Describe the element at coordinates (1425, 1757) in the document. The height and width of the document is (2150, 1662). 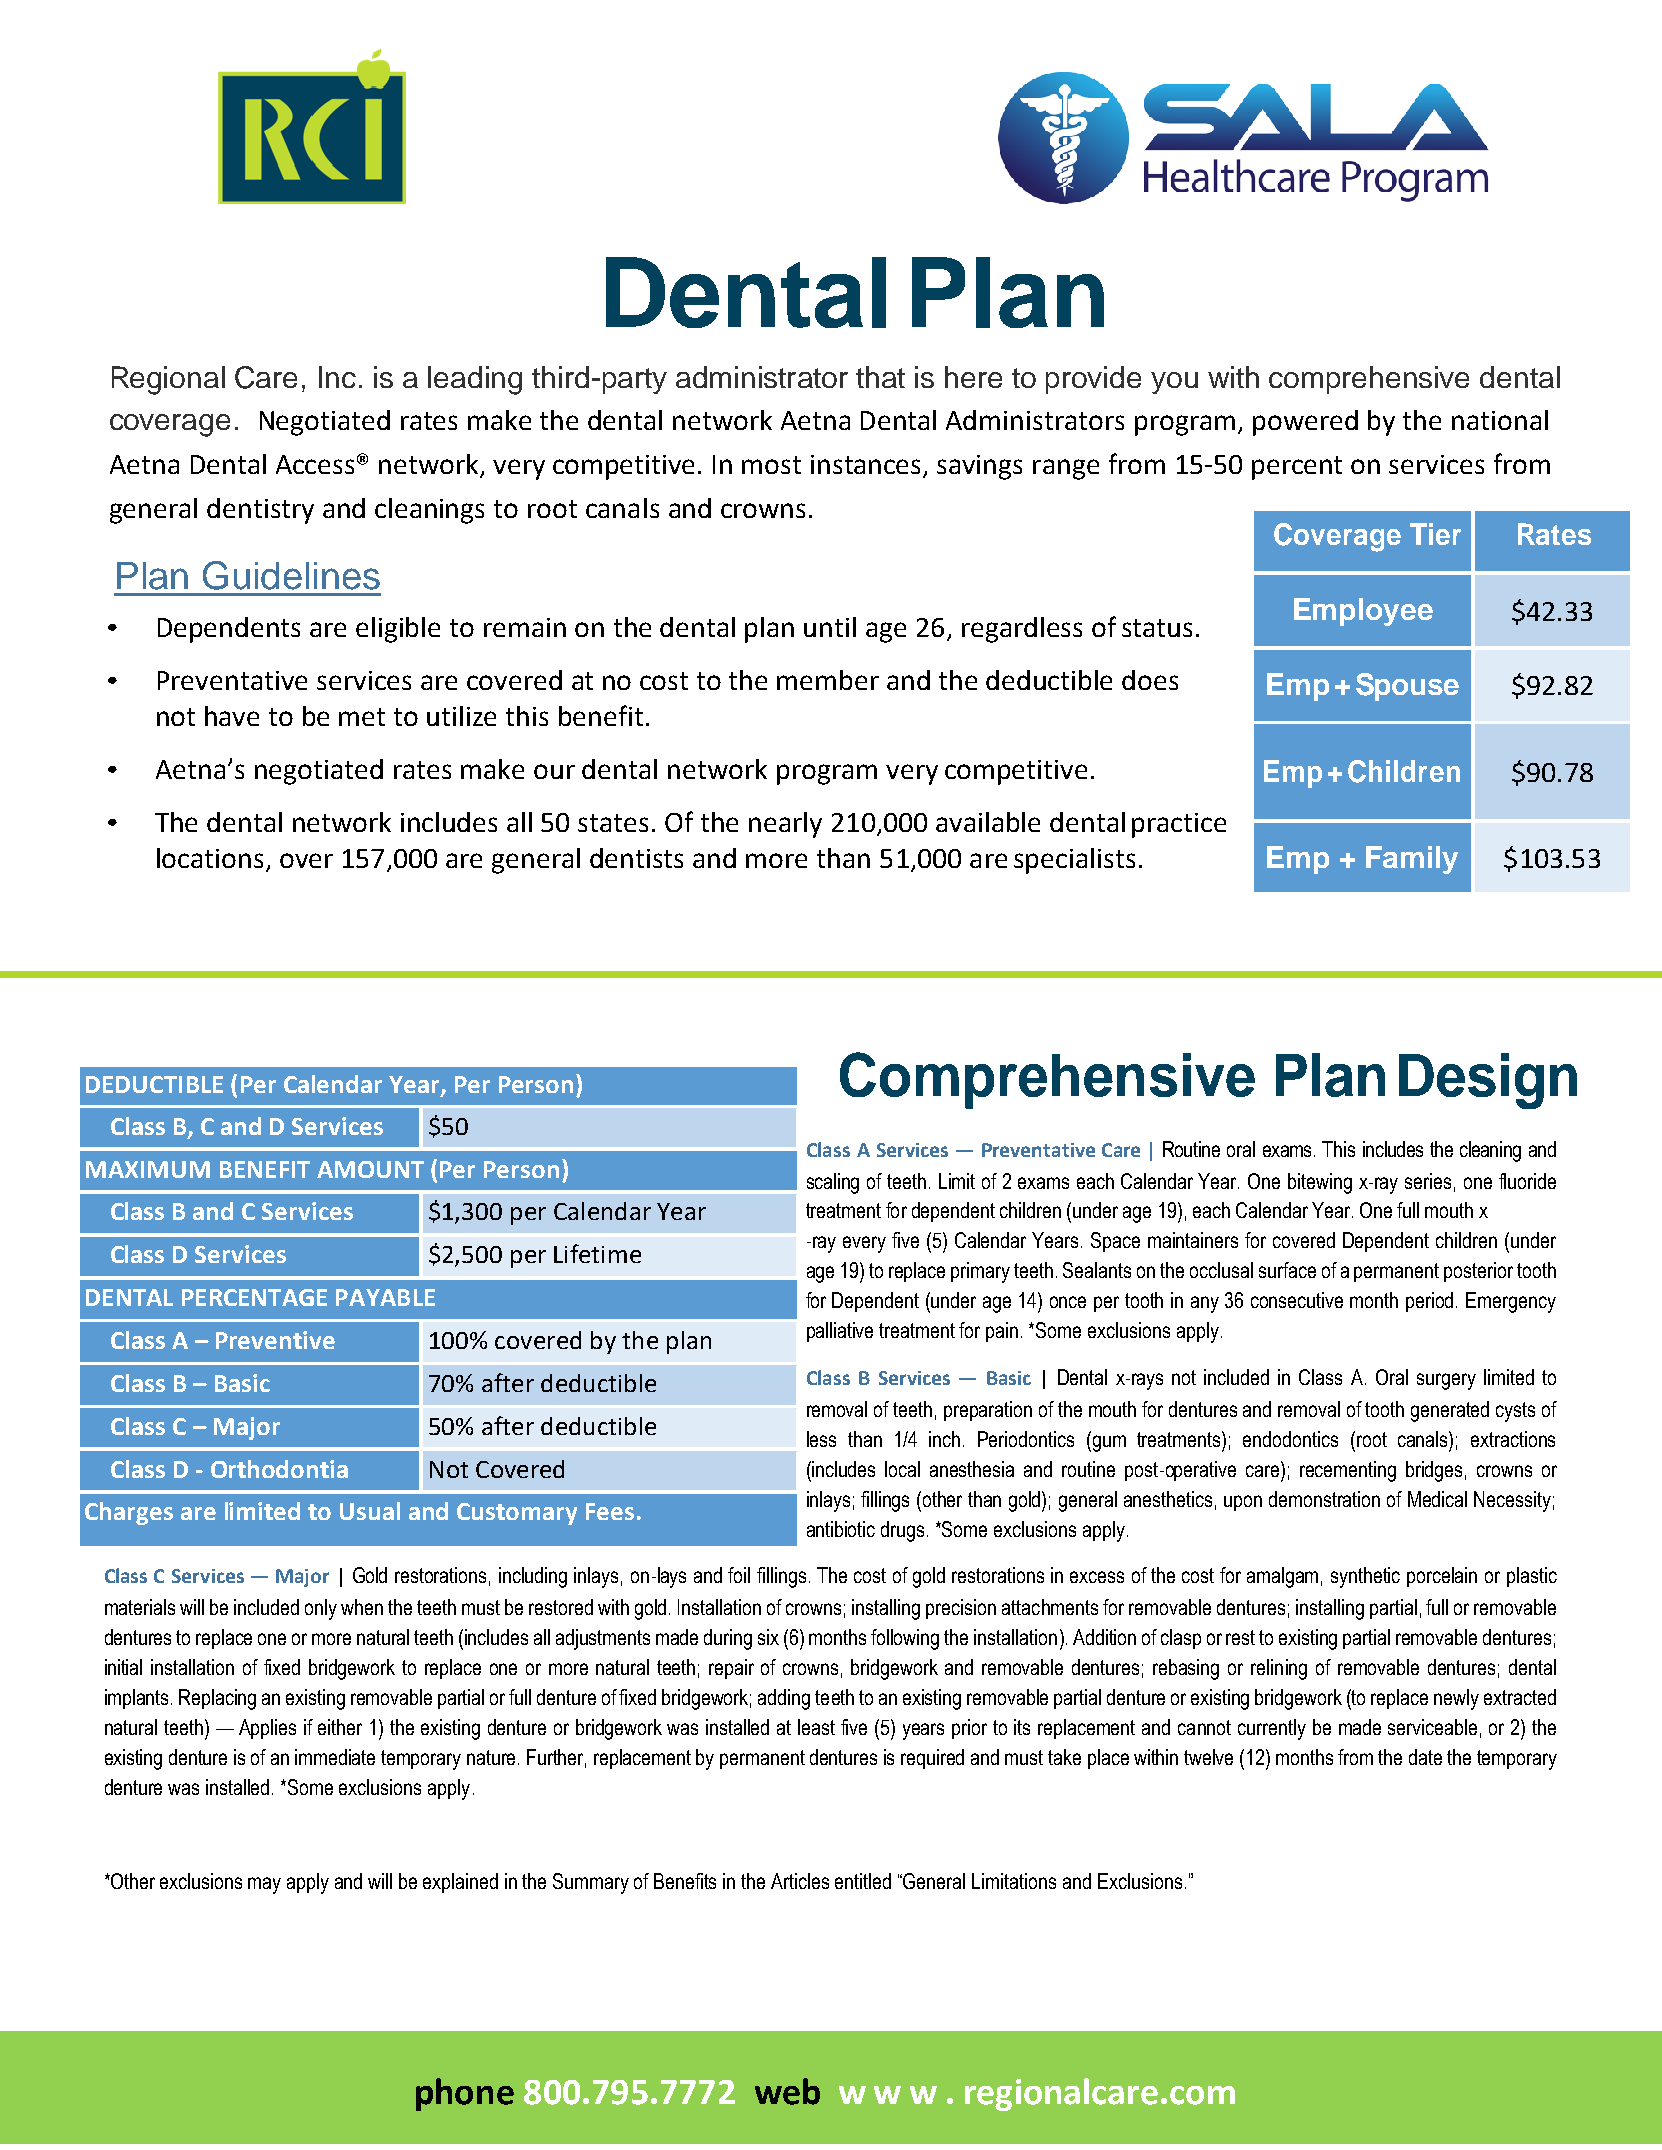
I see `date` at that location.
